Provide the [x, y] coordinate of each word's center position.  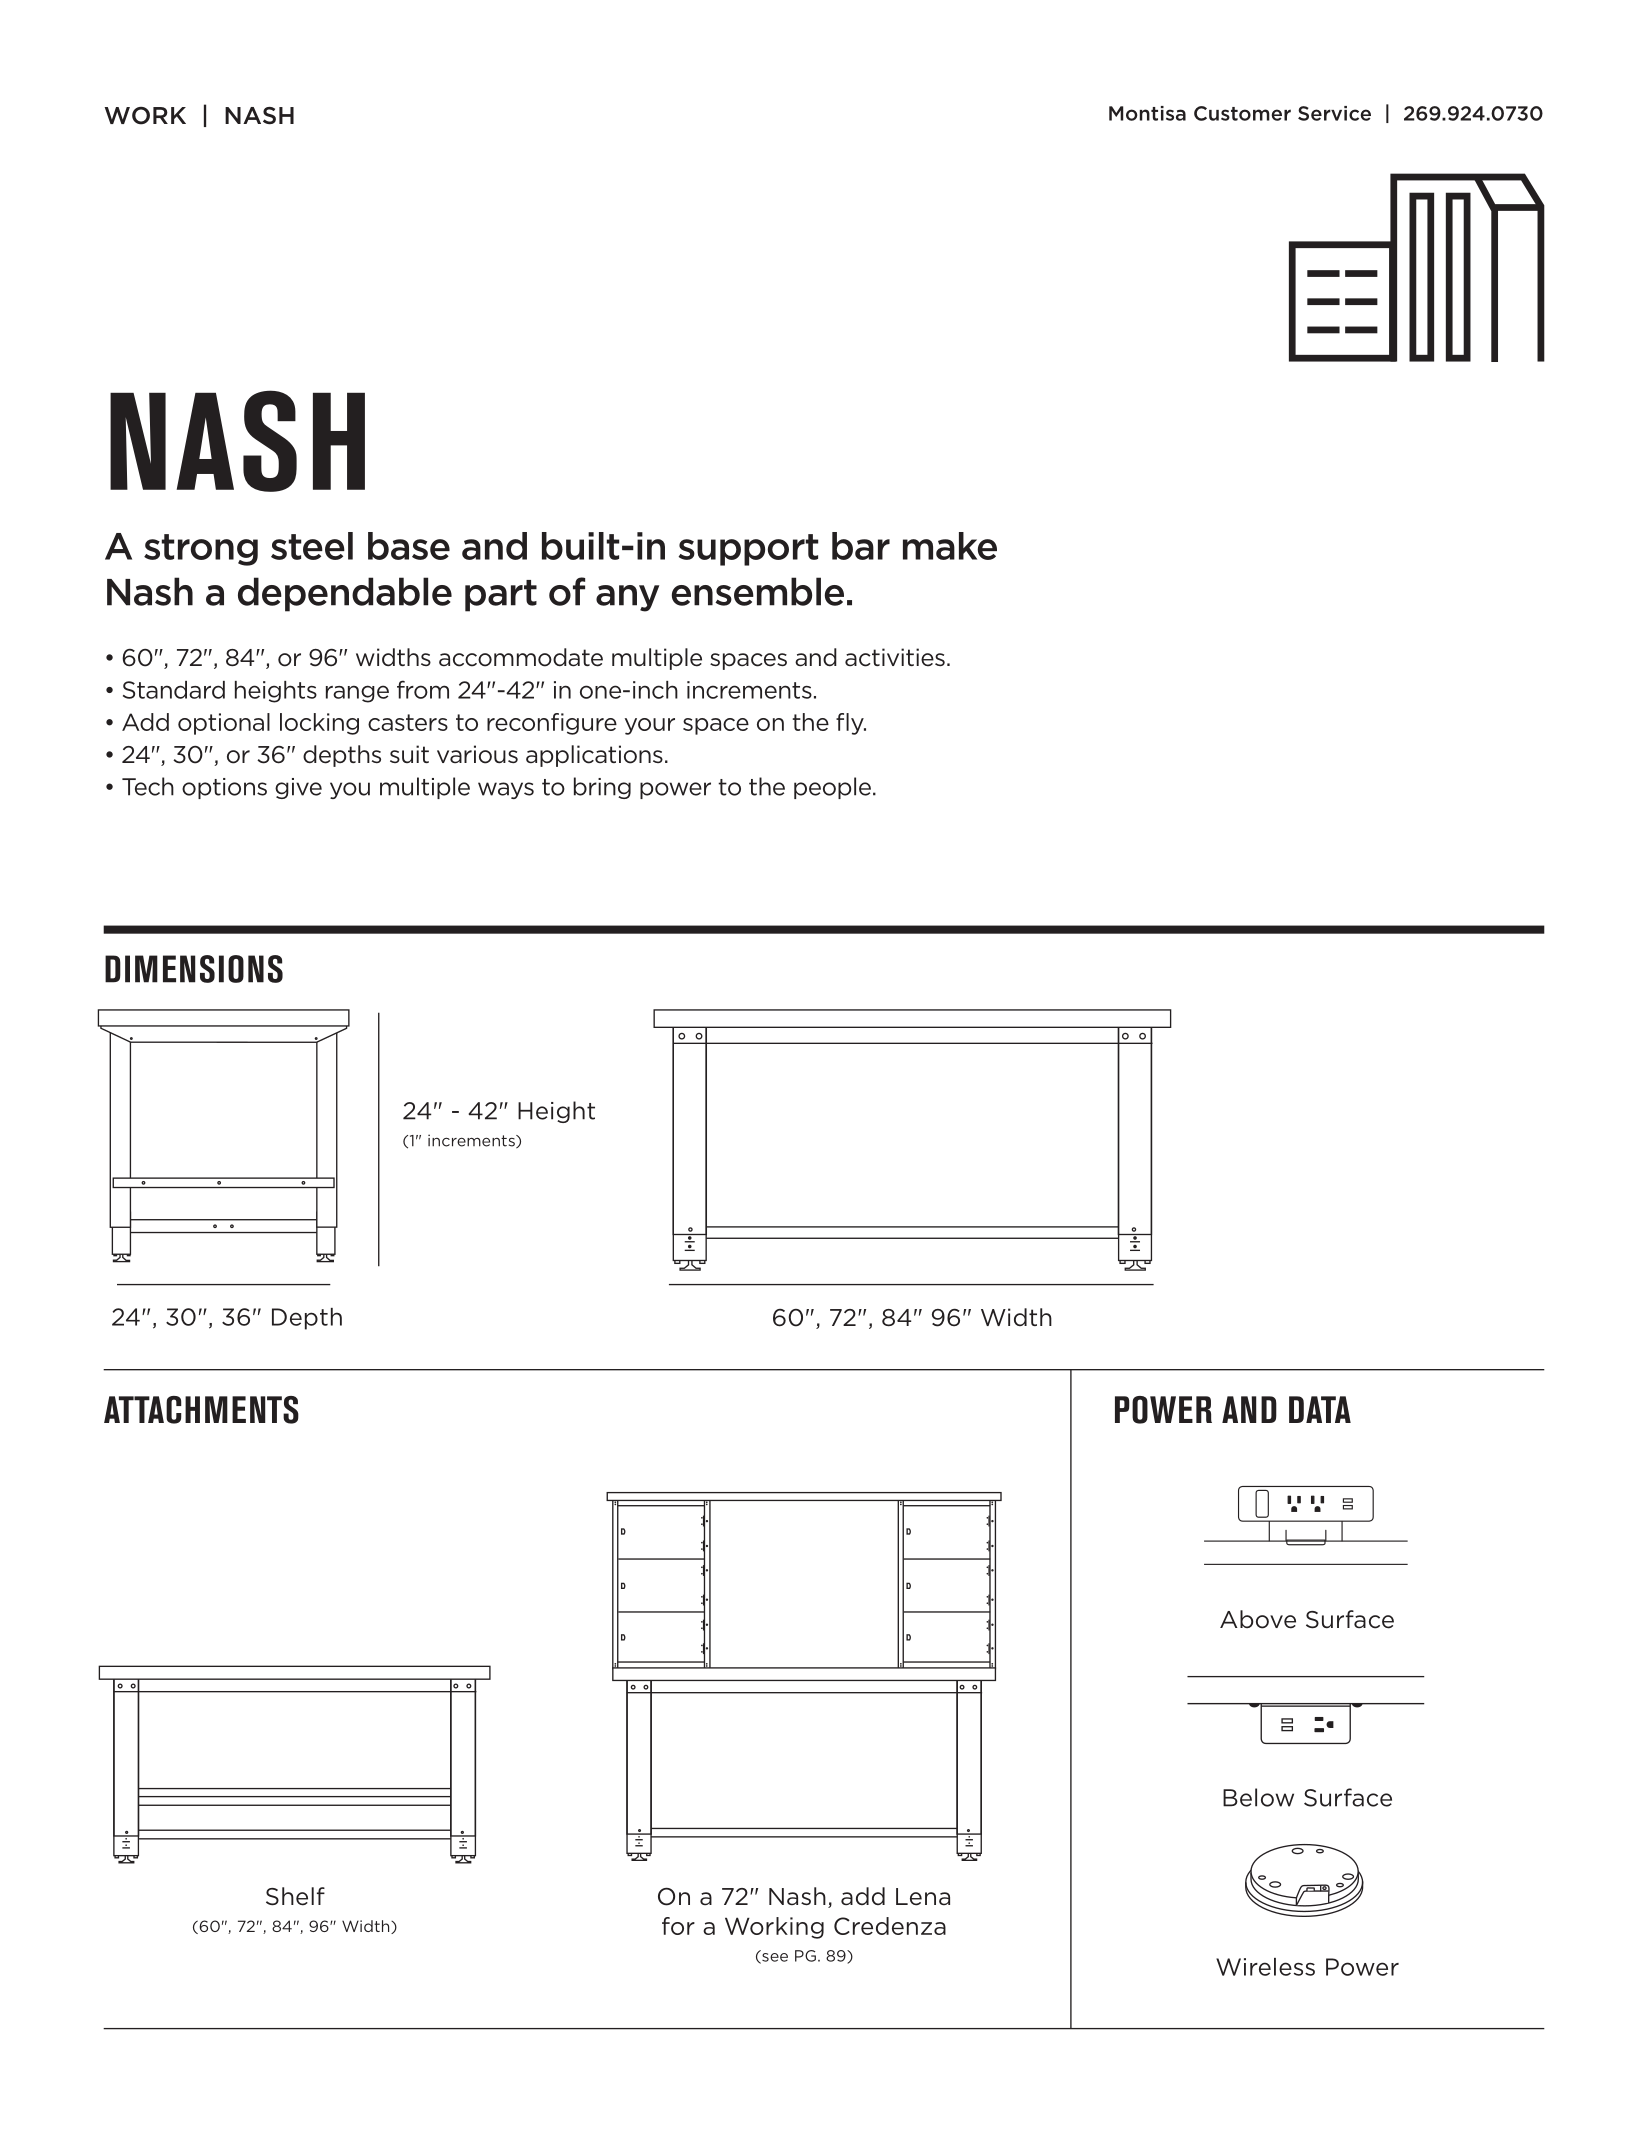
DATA [1320, 1409]
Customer [1242, 113]
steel [312, 546]
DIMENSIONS [194, 969]
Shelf [295, 1896]
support [748, 550]
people [832, 788]
